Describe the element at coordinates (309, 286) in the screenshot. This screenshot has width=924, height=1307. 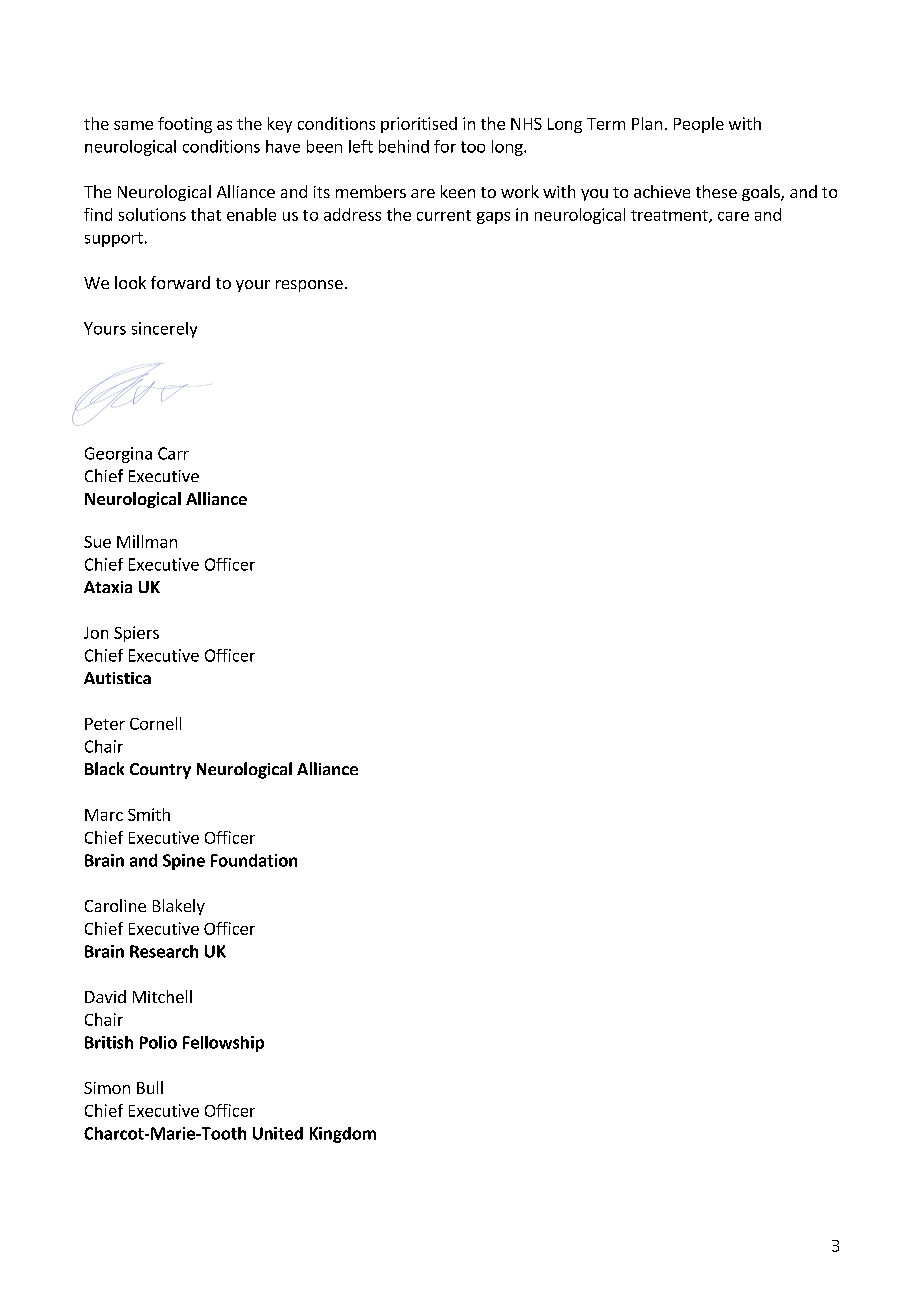
I see `response` at that location.
